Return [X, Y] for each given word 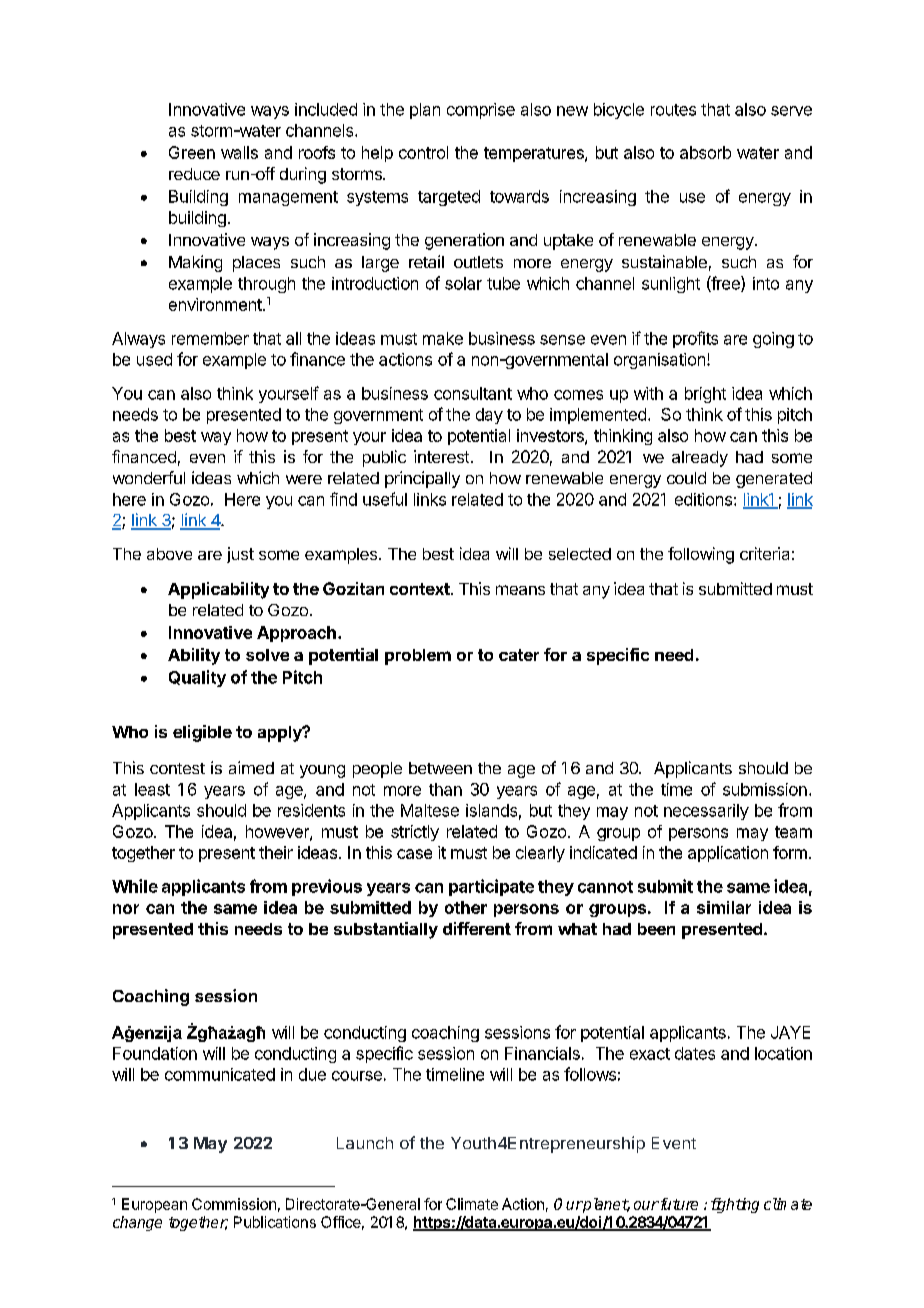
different [477, 928]
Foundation [155, 1053]
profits [695, 339]
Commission [234, 1204]
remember [210, 338]
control [423, 152]
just [240, 555]
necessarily [706, 812]
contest [177, 768]
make [443, 338]
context [421, 589]
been [656, 929]
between [440, 768]
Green [192, 152]
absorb [705, 152]
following [701, 555]
